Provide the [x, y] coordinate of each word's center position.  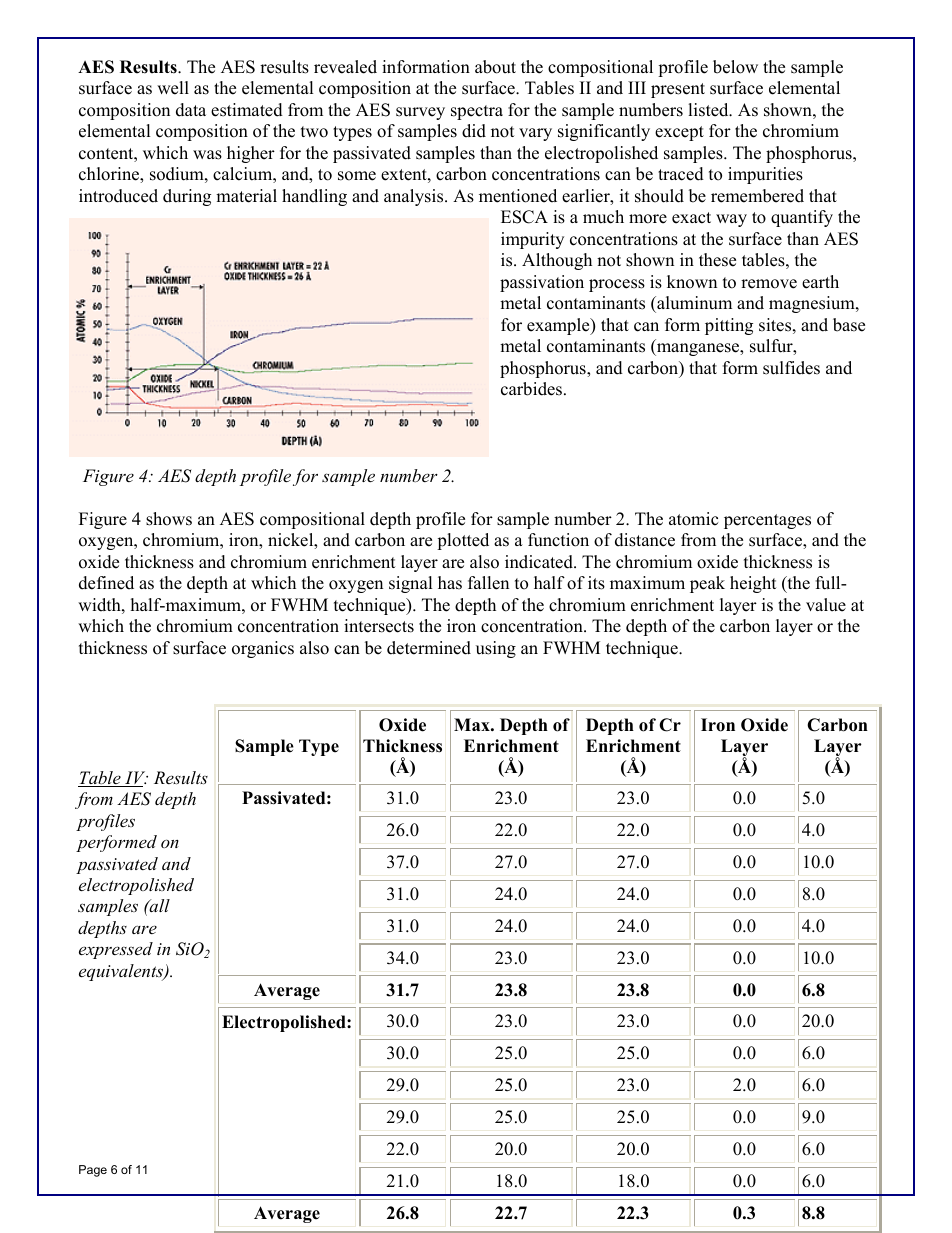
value [826, 605]
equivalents [122, 972]
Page [93, 1171]
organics [263, 649]
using [496, 649]
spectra [477, 112]
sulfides [791, 368]
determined [429, 648]
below [735, 67]
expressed [116, 950]
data [191, 110]
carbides [531, 389]
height [753, 584]
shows [169, 519]
